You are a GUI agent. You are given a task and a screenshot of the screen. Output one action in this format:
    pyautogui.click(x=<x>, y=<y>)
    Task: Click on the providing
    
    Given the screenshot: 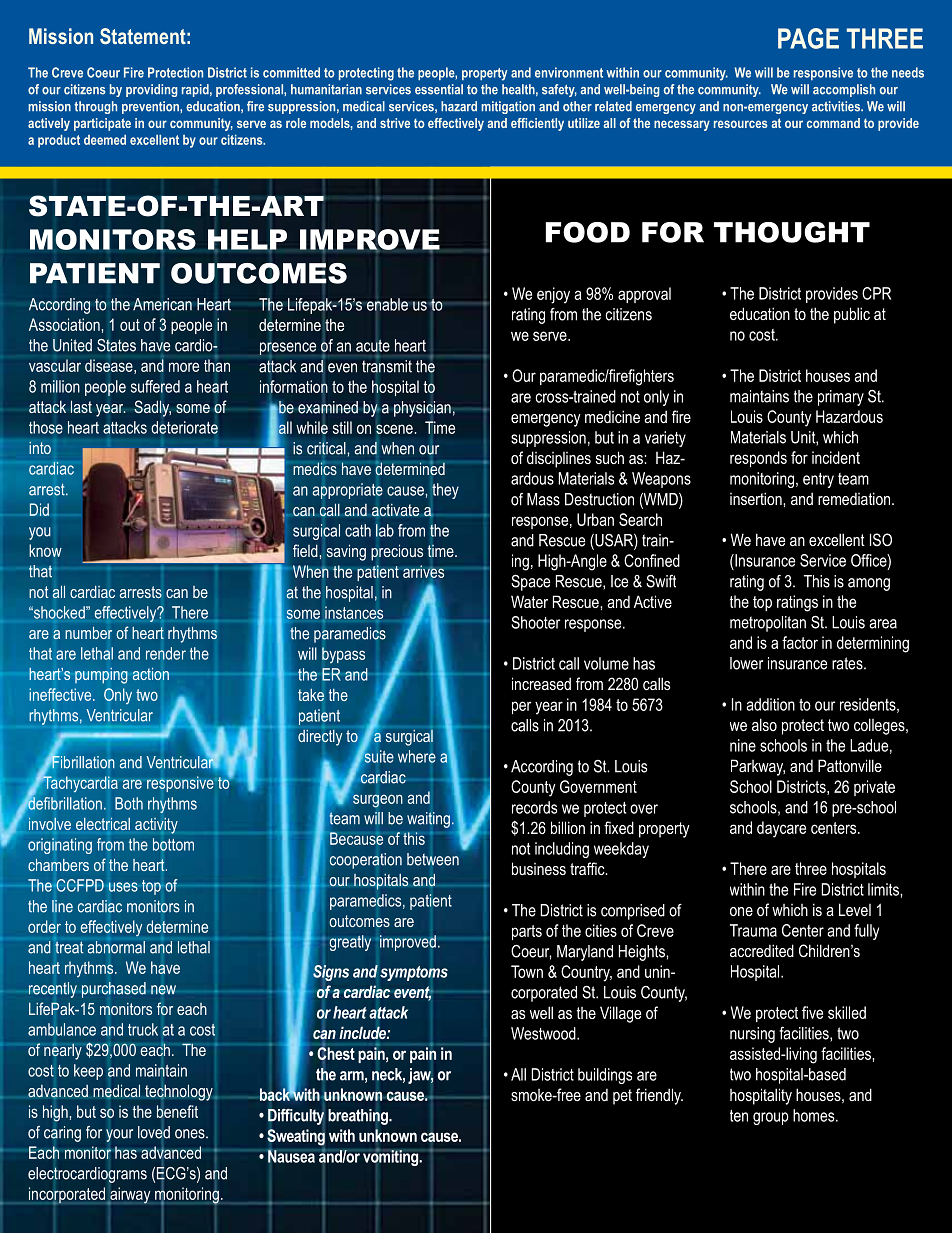 What is the action you would take?
    pyautogui.click(x=151, y=90)
